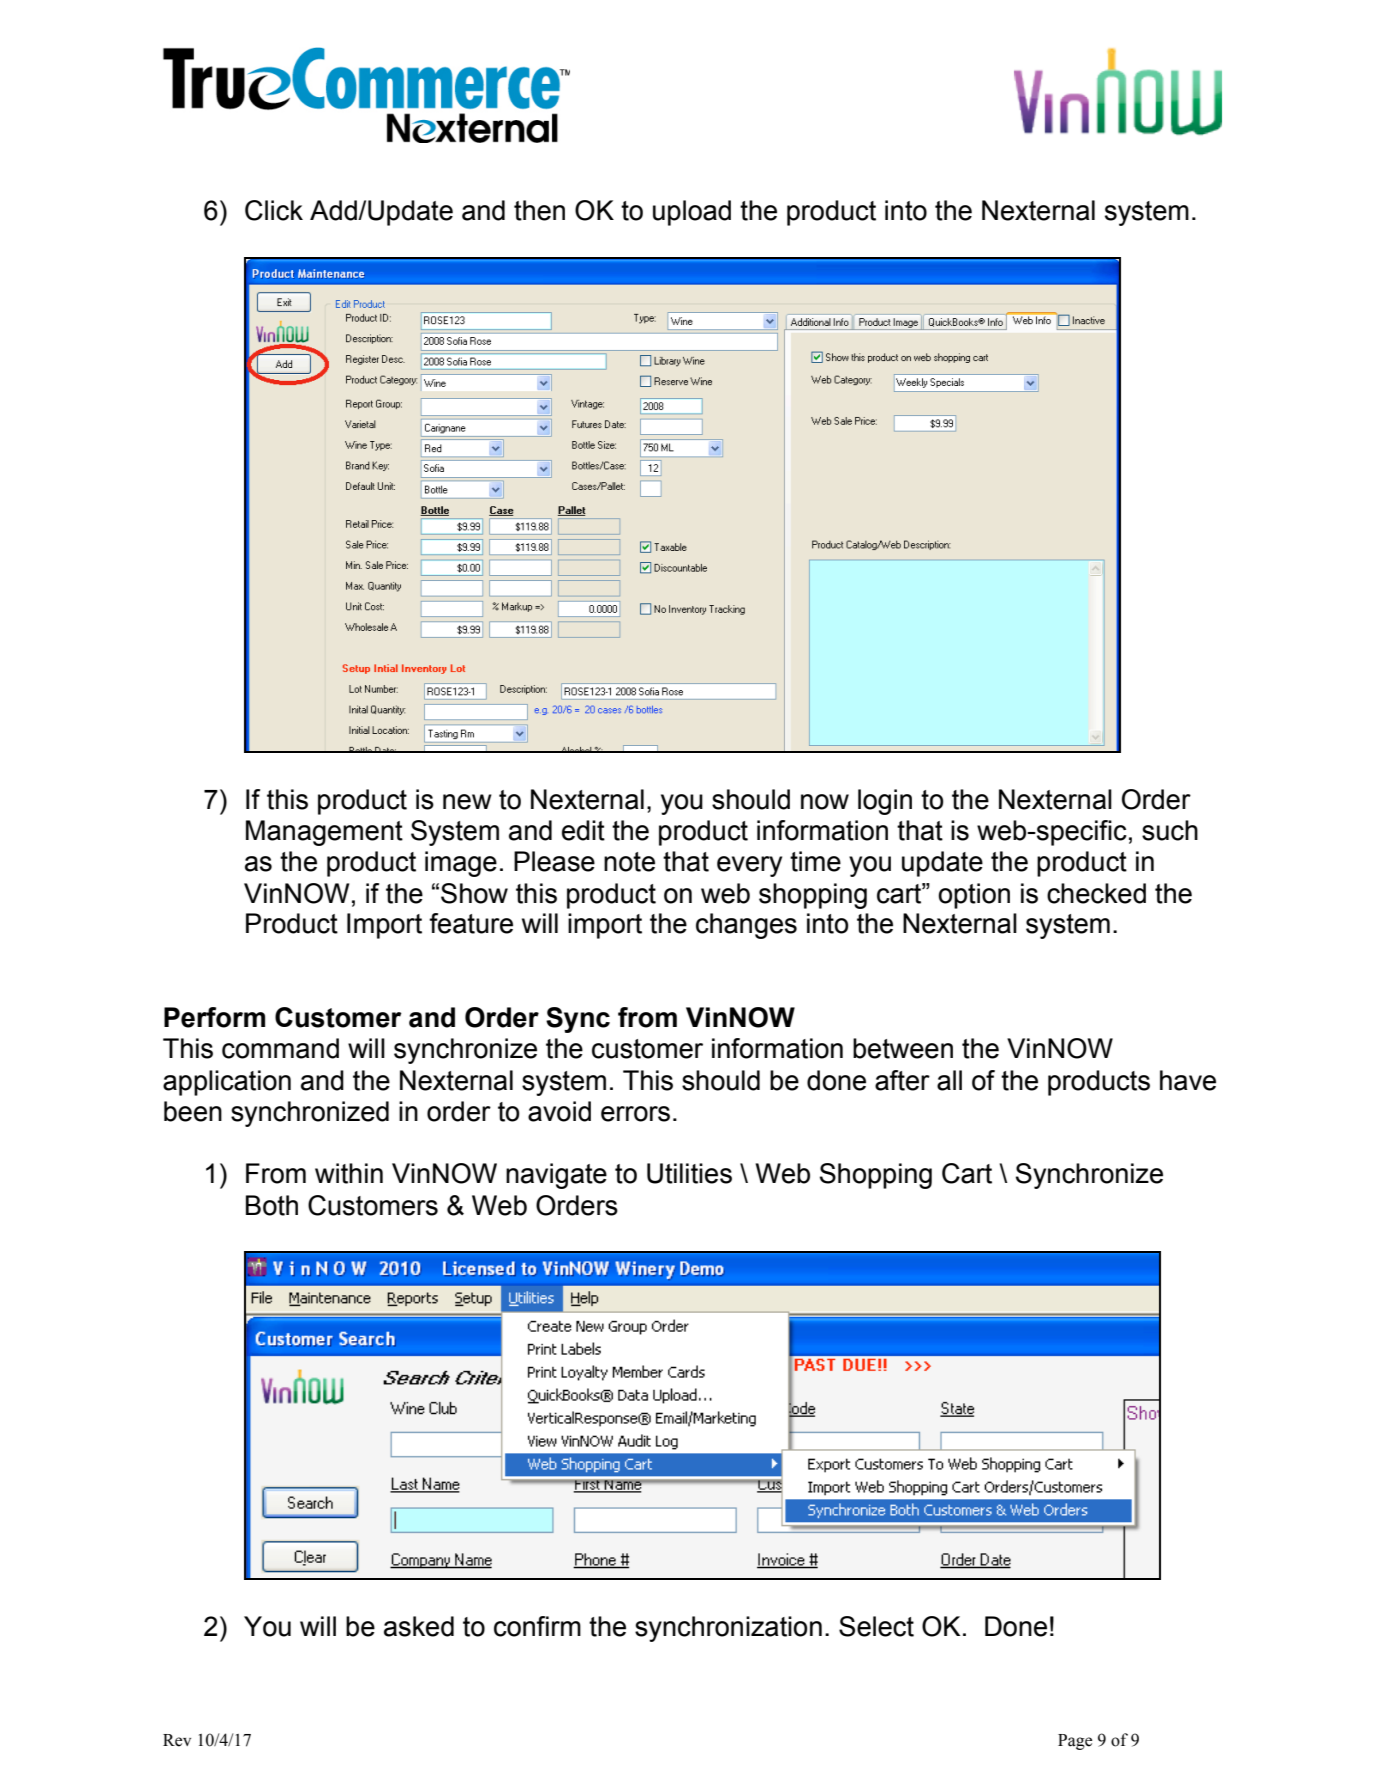 The width and height of the screenshot is (1384, 1791). What do you see at coordinates (692, 213) in the screenshot?
I see `upload` at bounding box center [692, 213].
